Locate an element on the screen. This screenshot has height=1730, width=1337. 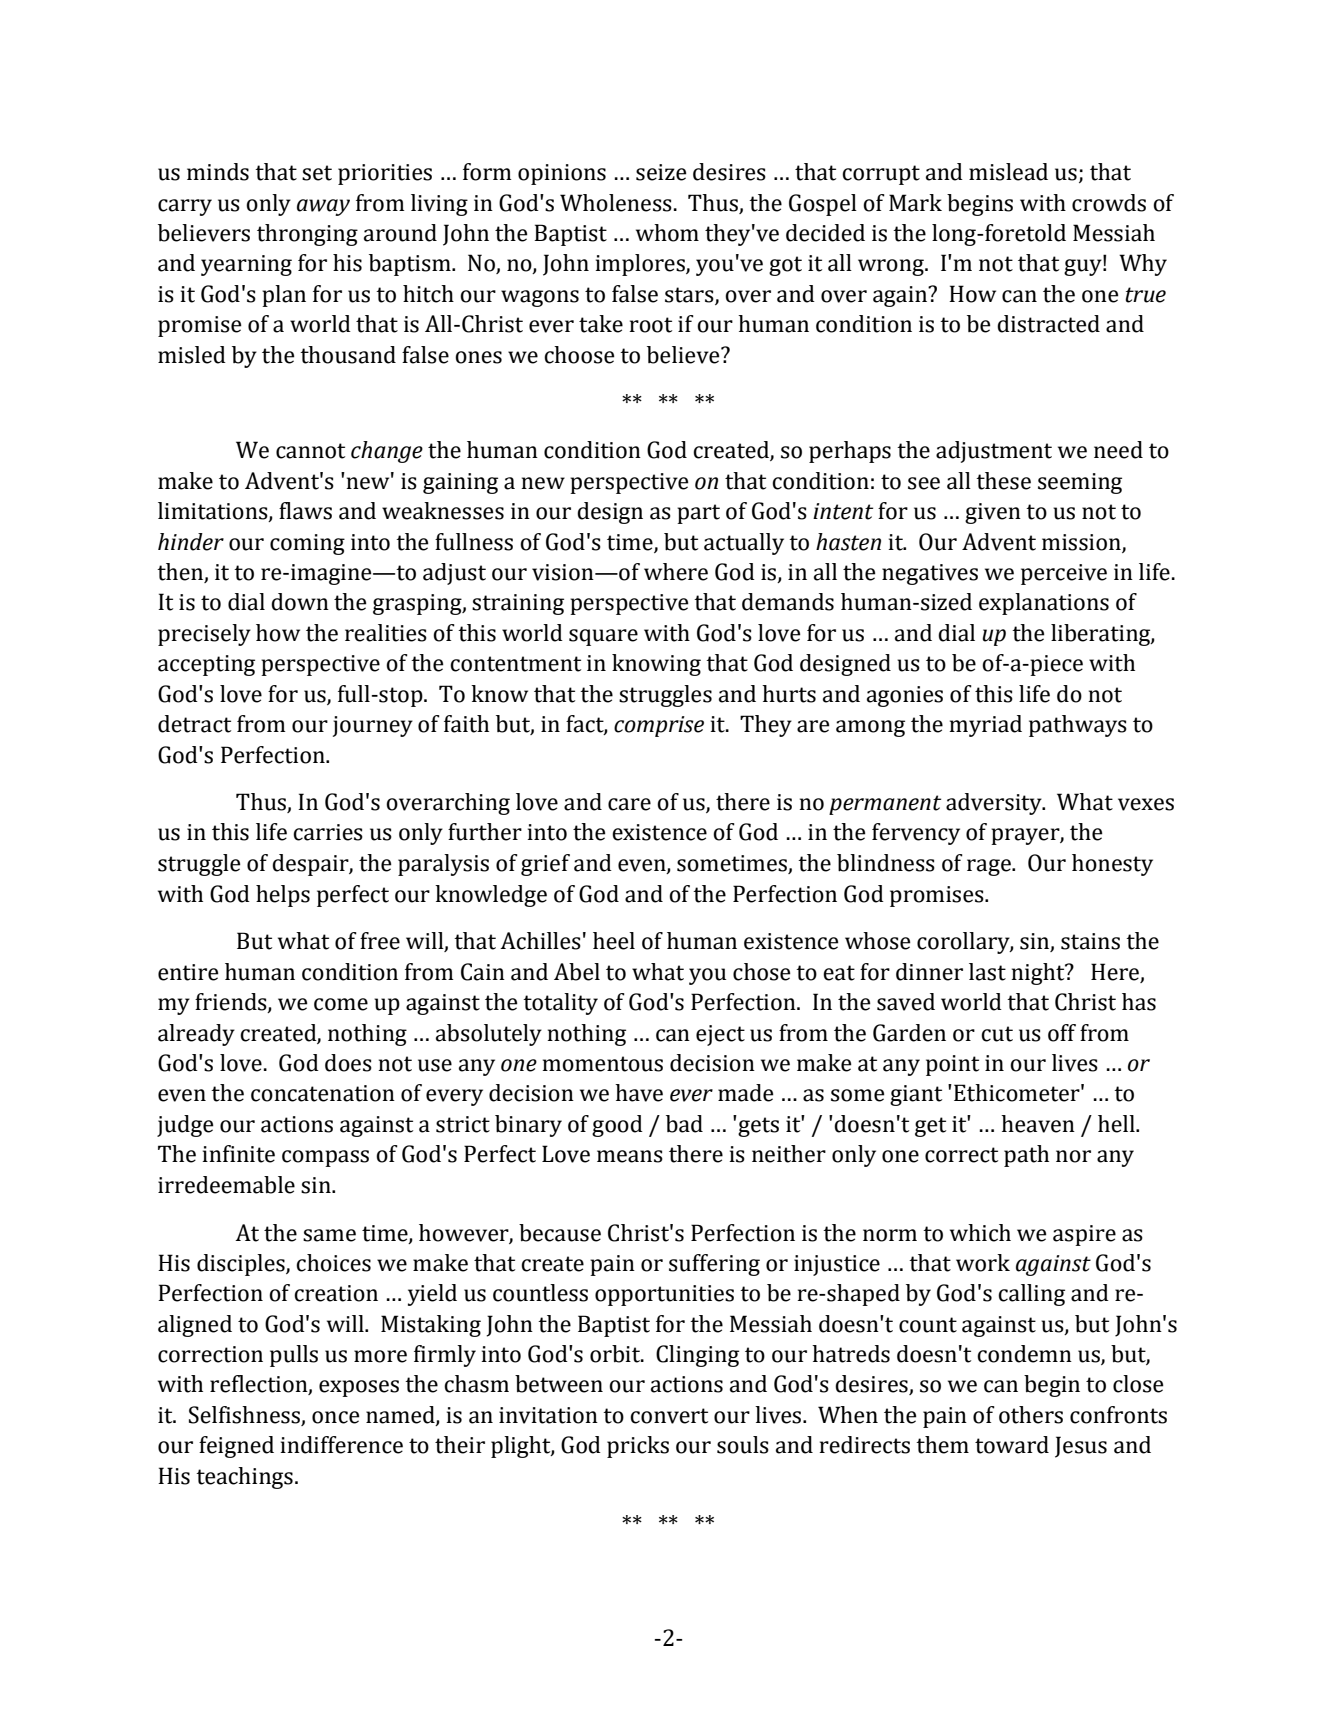
indifference is located at coordinates (342, 1445).
